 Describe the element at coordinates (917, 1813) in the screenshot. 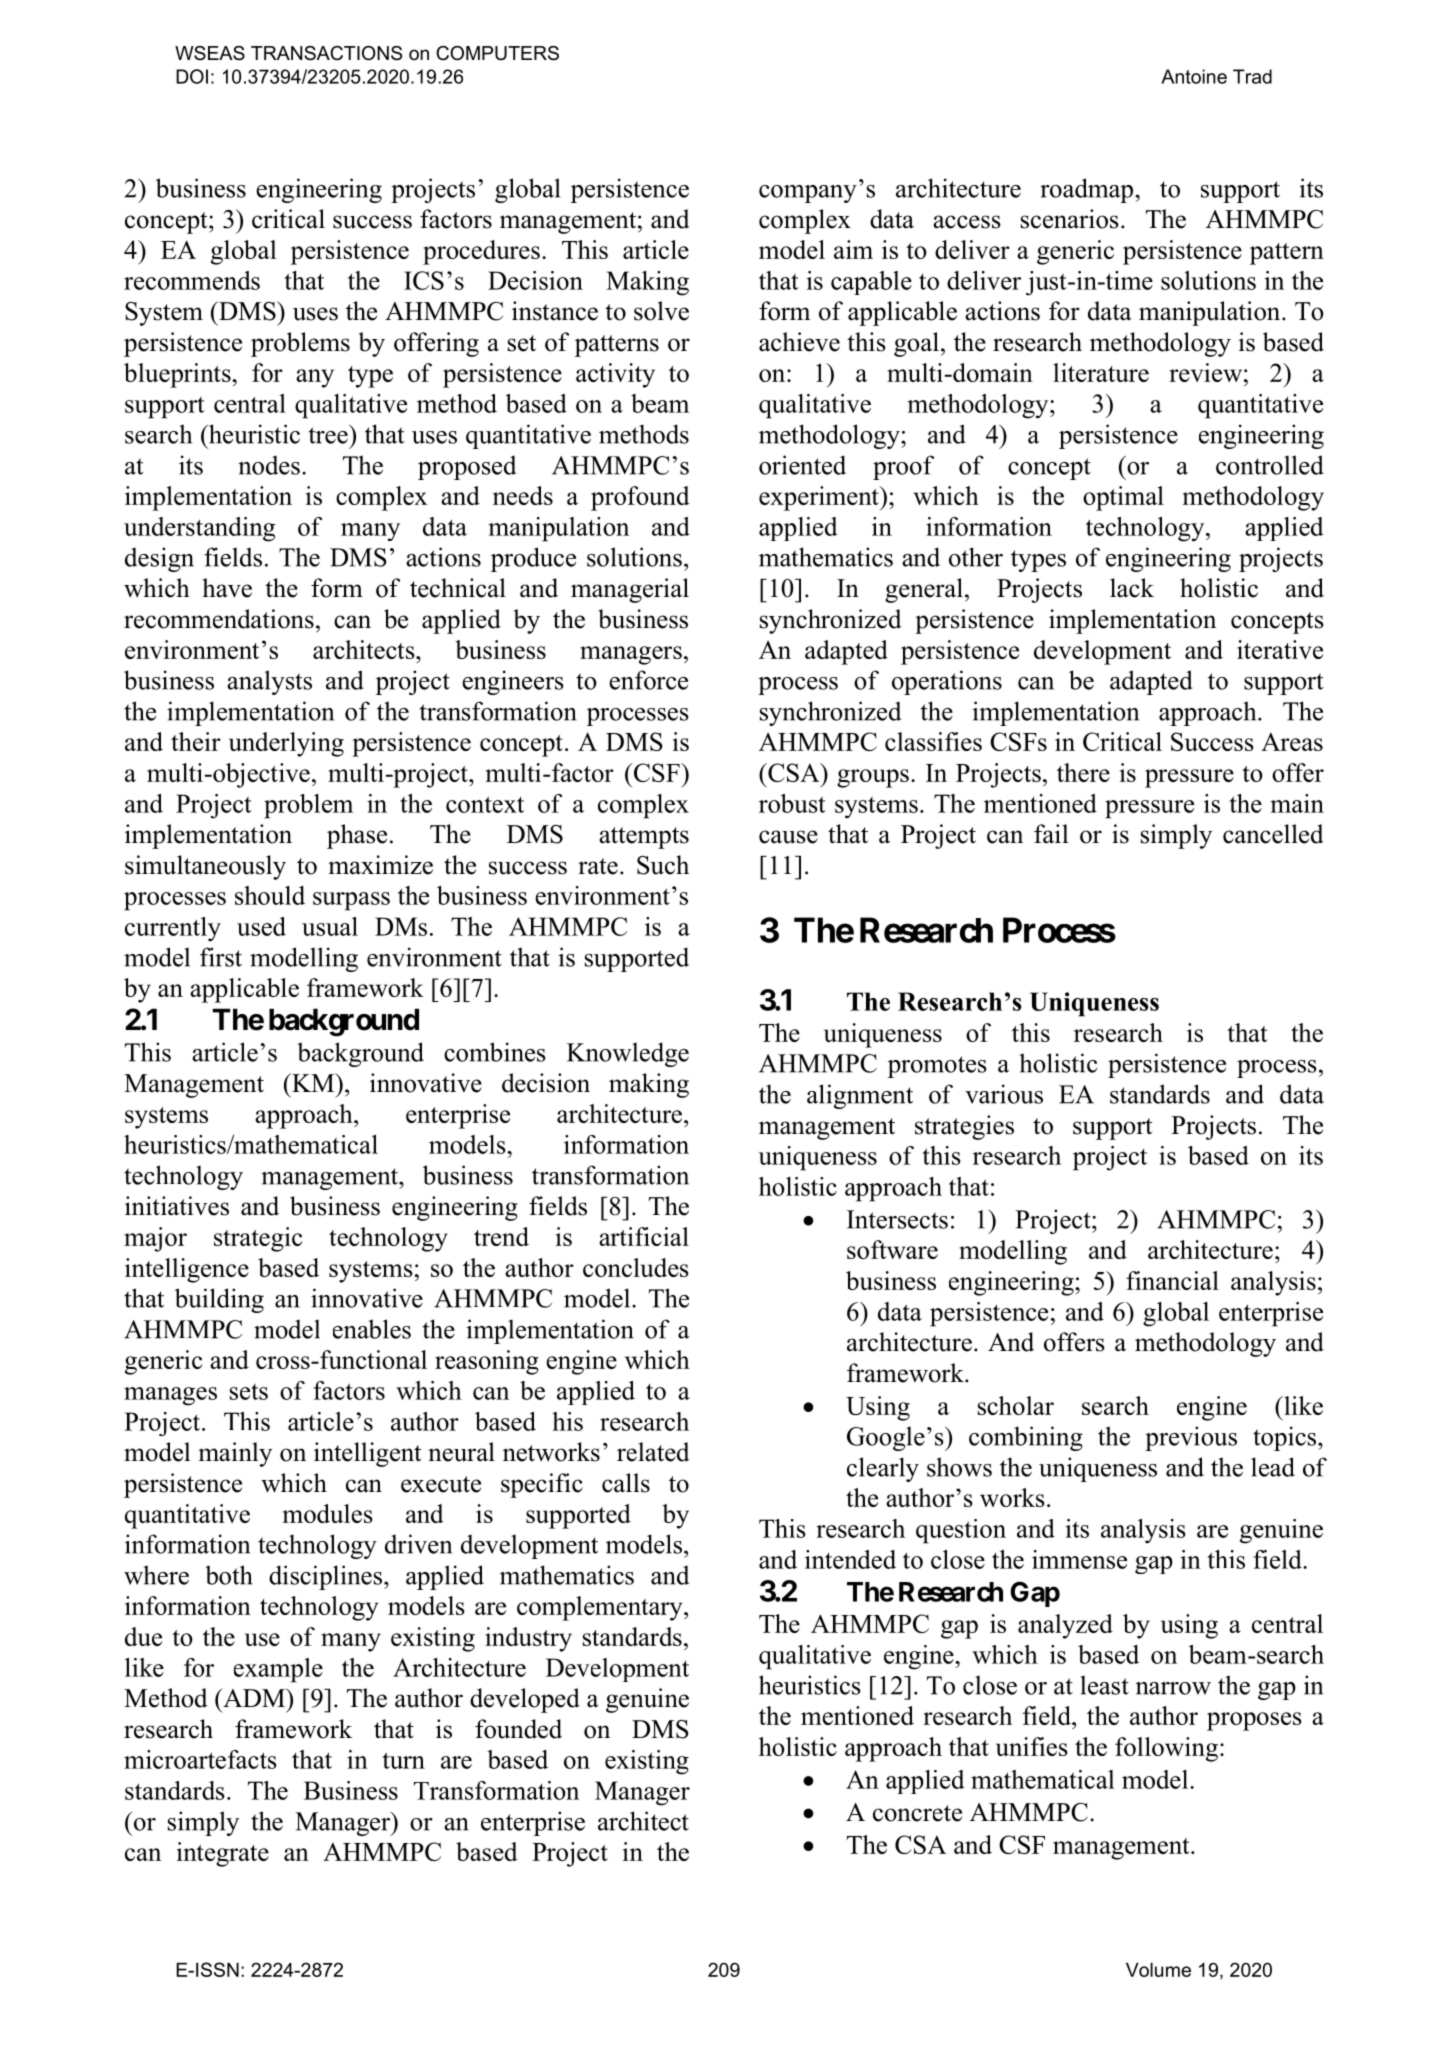

I see `concrete` at that location.
